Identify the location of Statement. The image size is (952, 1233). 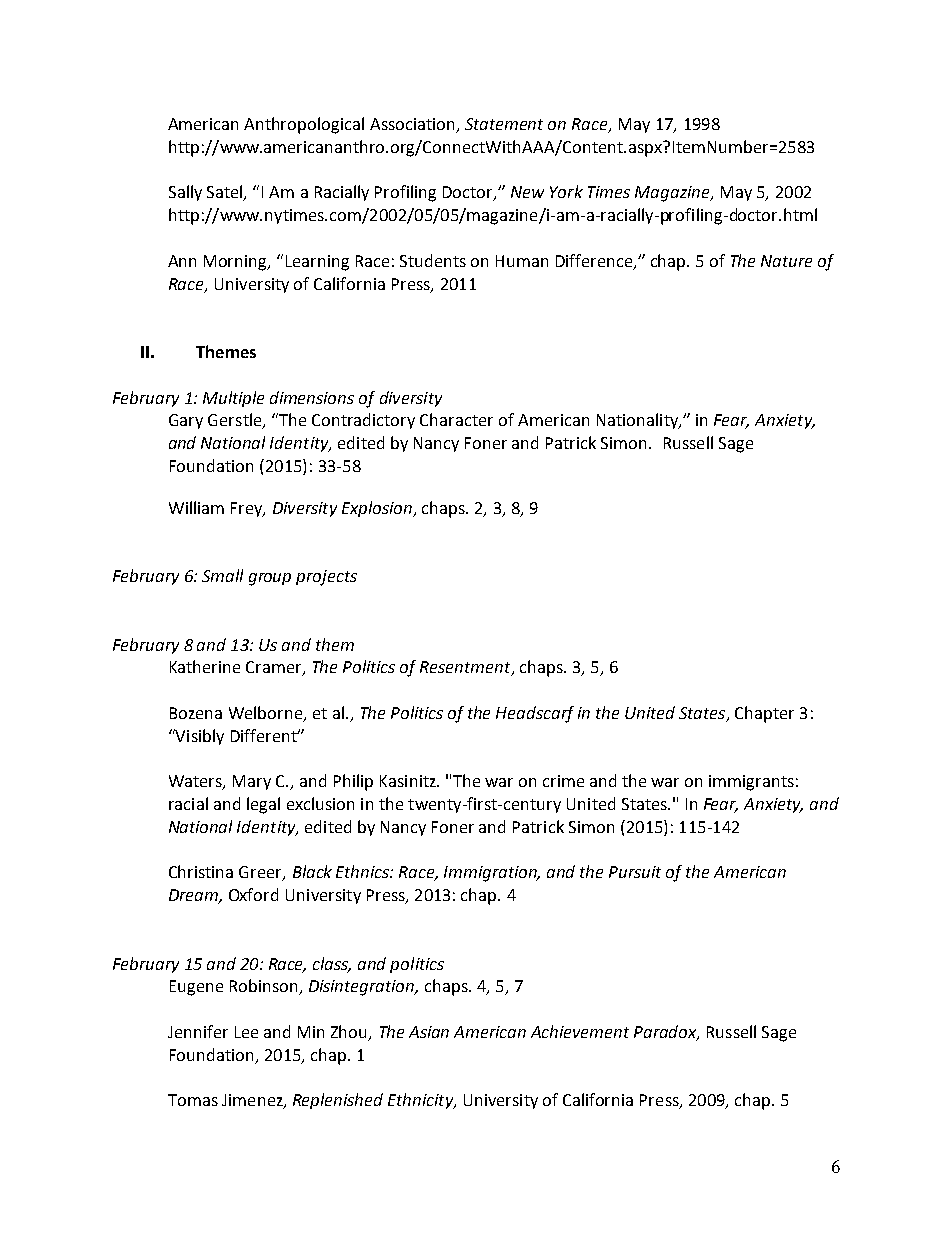
(504, 124).
